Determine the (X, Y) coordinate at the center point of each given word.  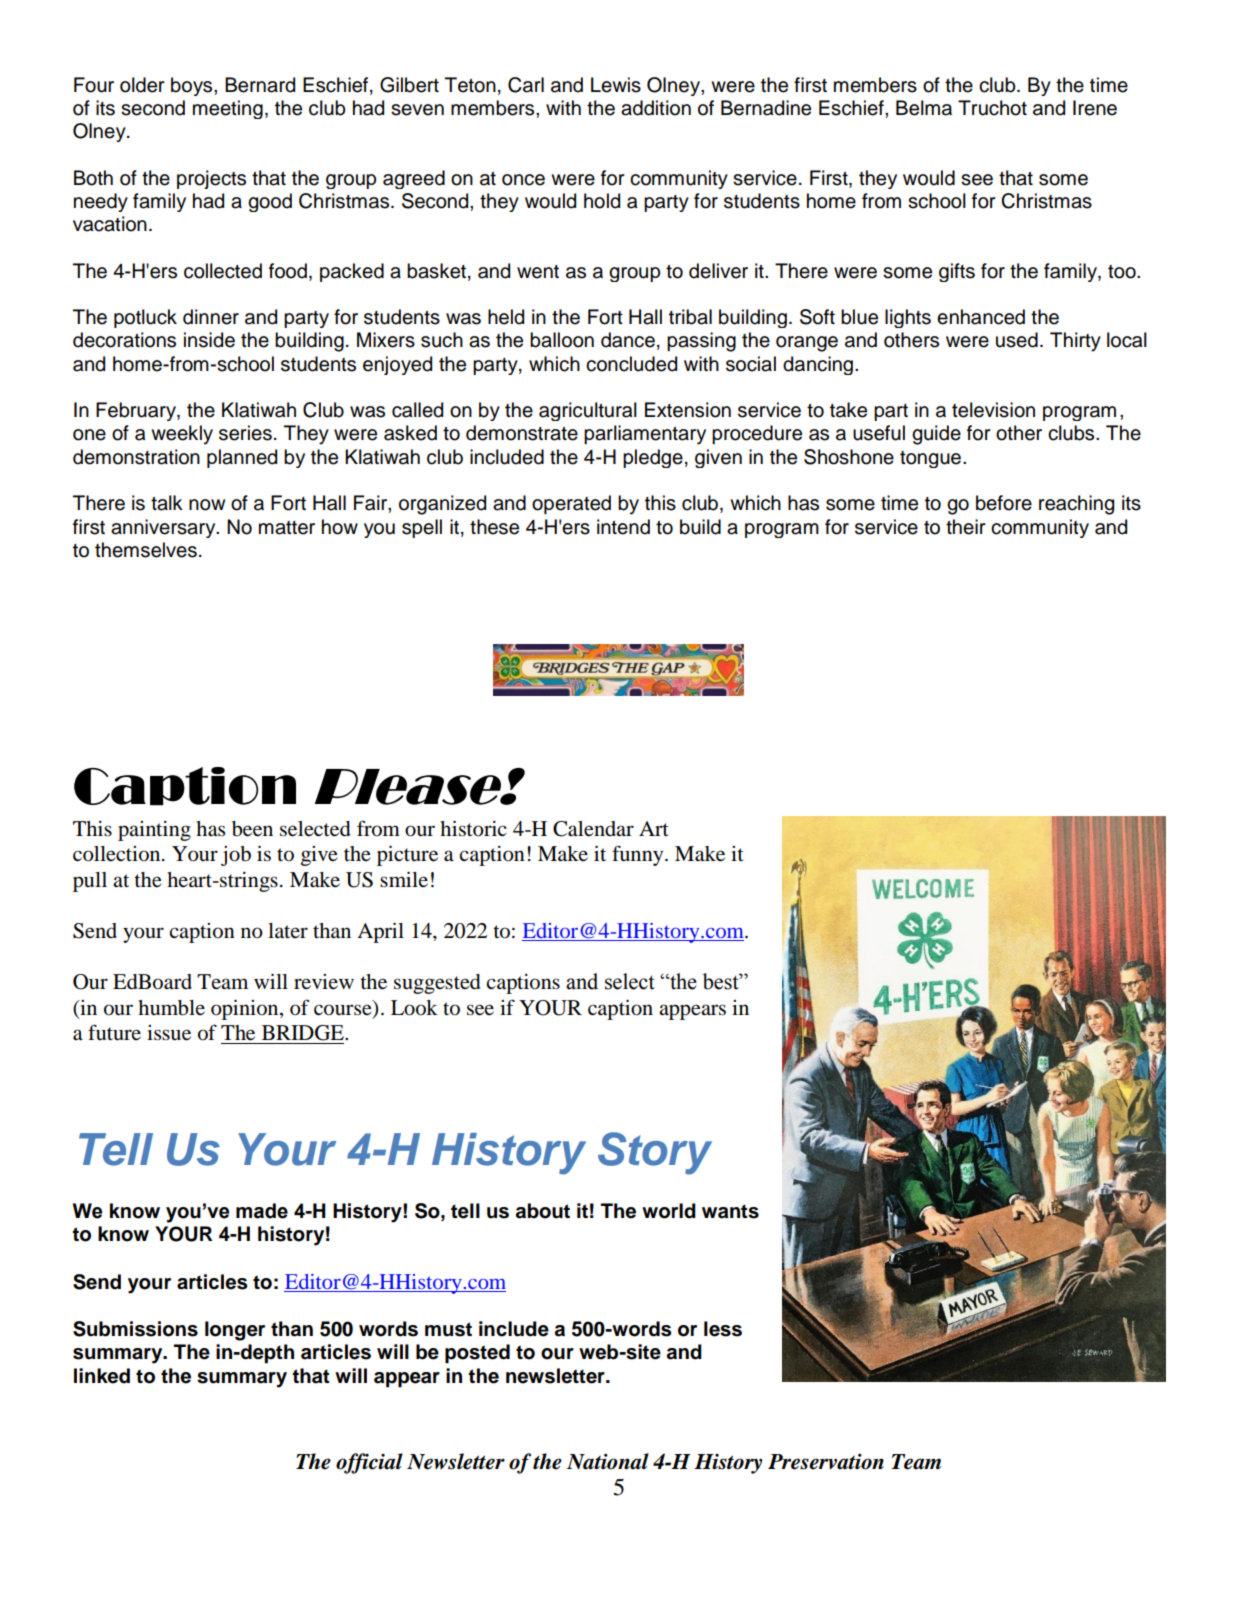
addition (656, 108)
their (966, 527)
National (608, 1461)
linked (102, 1376)
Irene (1095, 108)
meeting (228, 109)
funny (639, 855)
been (252, 829)
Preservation (826, 1461)
